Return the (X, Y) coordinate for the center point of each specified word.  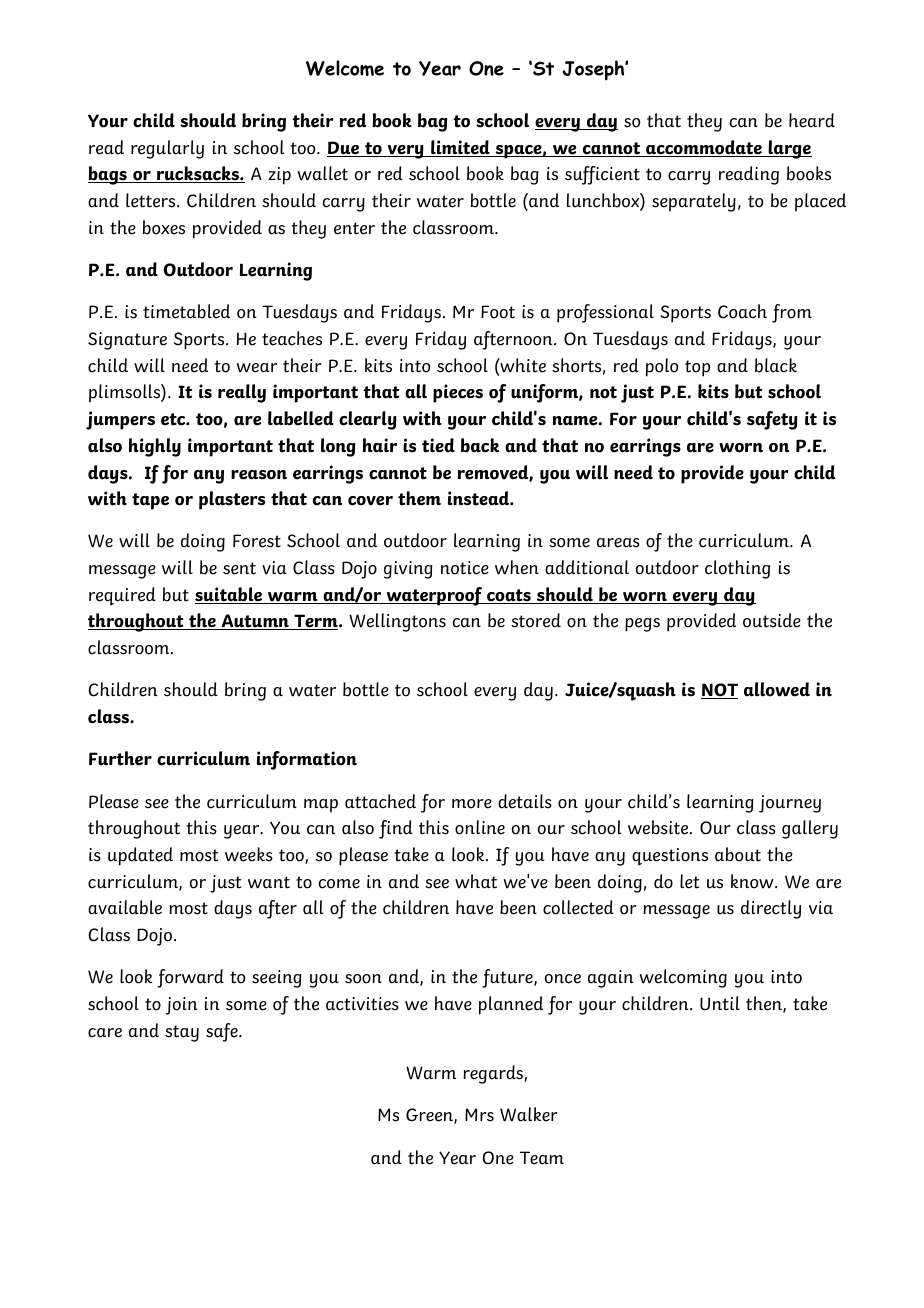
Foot (498, 312)
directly (771, 909)
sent (239, 568)
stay (182, 1033)
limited (460, 148)
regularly (167, 149)
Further (120, 758)
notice (465, 568)
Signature (127, 341)
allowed (777, 689)
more (472, 804)
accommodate (704, 148)
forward (190, 978)
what (476, 881)
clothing (737, 569)
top (697, 368)
